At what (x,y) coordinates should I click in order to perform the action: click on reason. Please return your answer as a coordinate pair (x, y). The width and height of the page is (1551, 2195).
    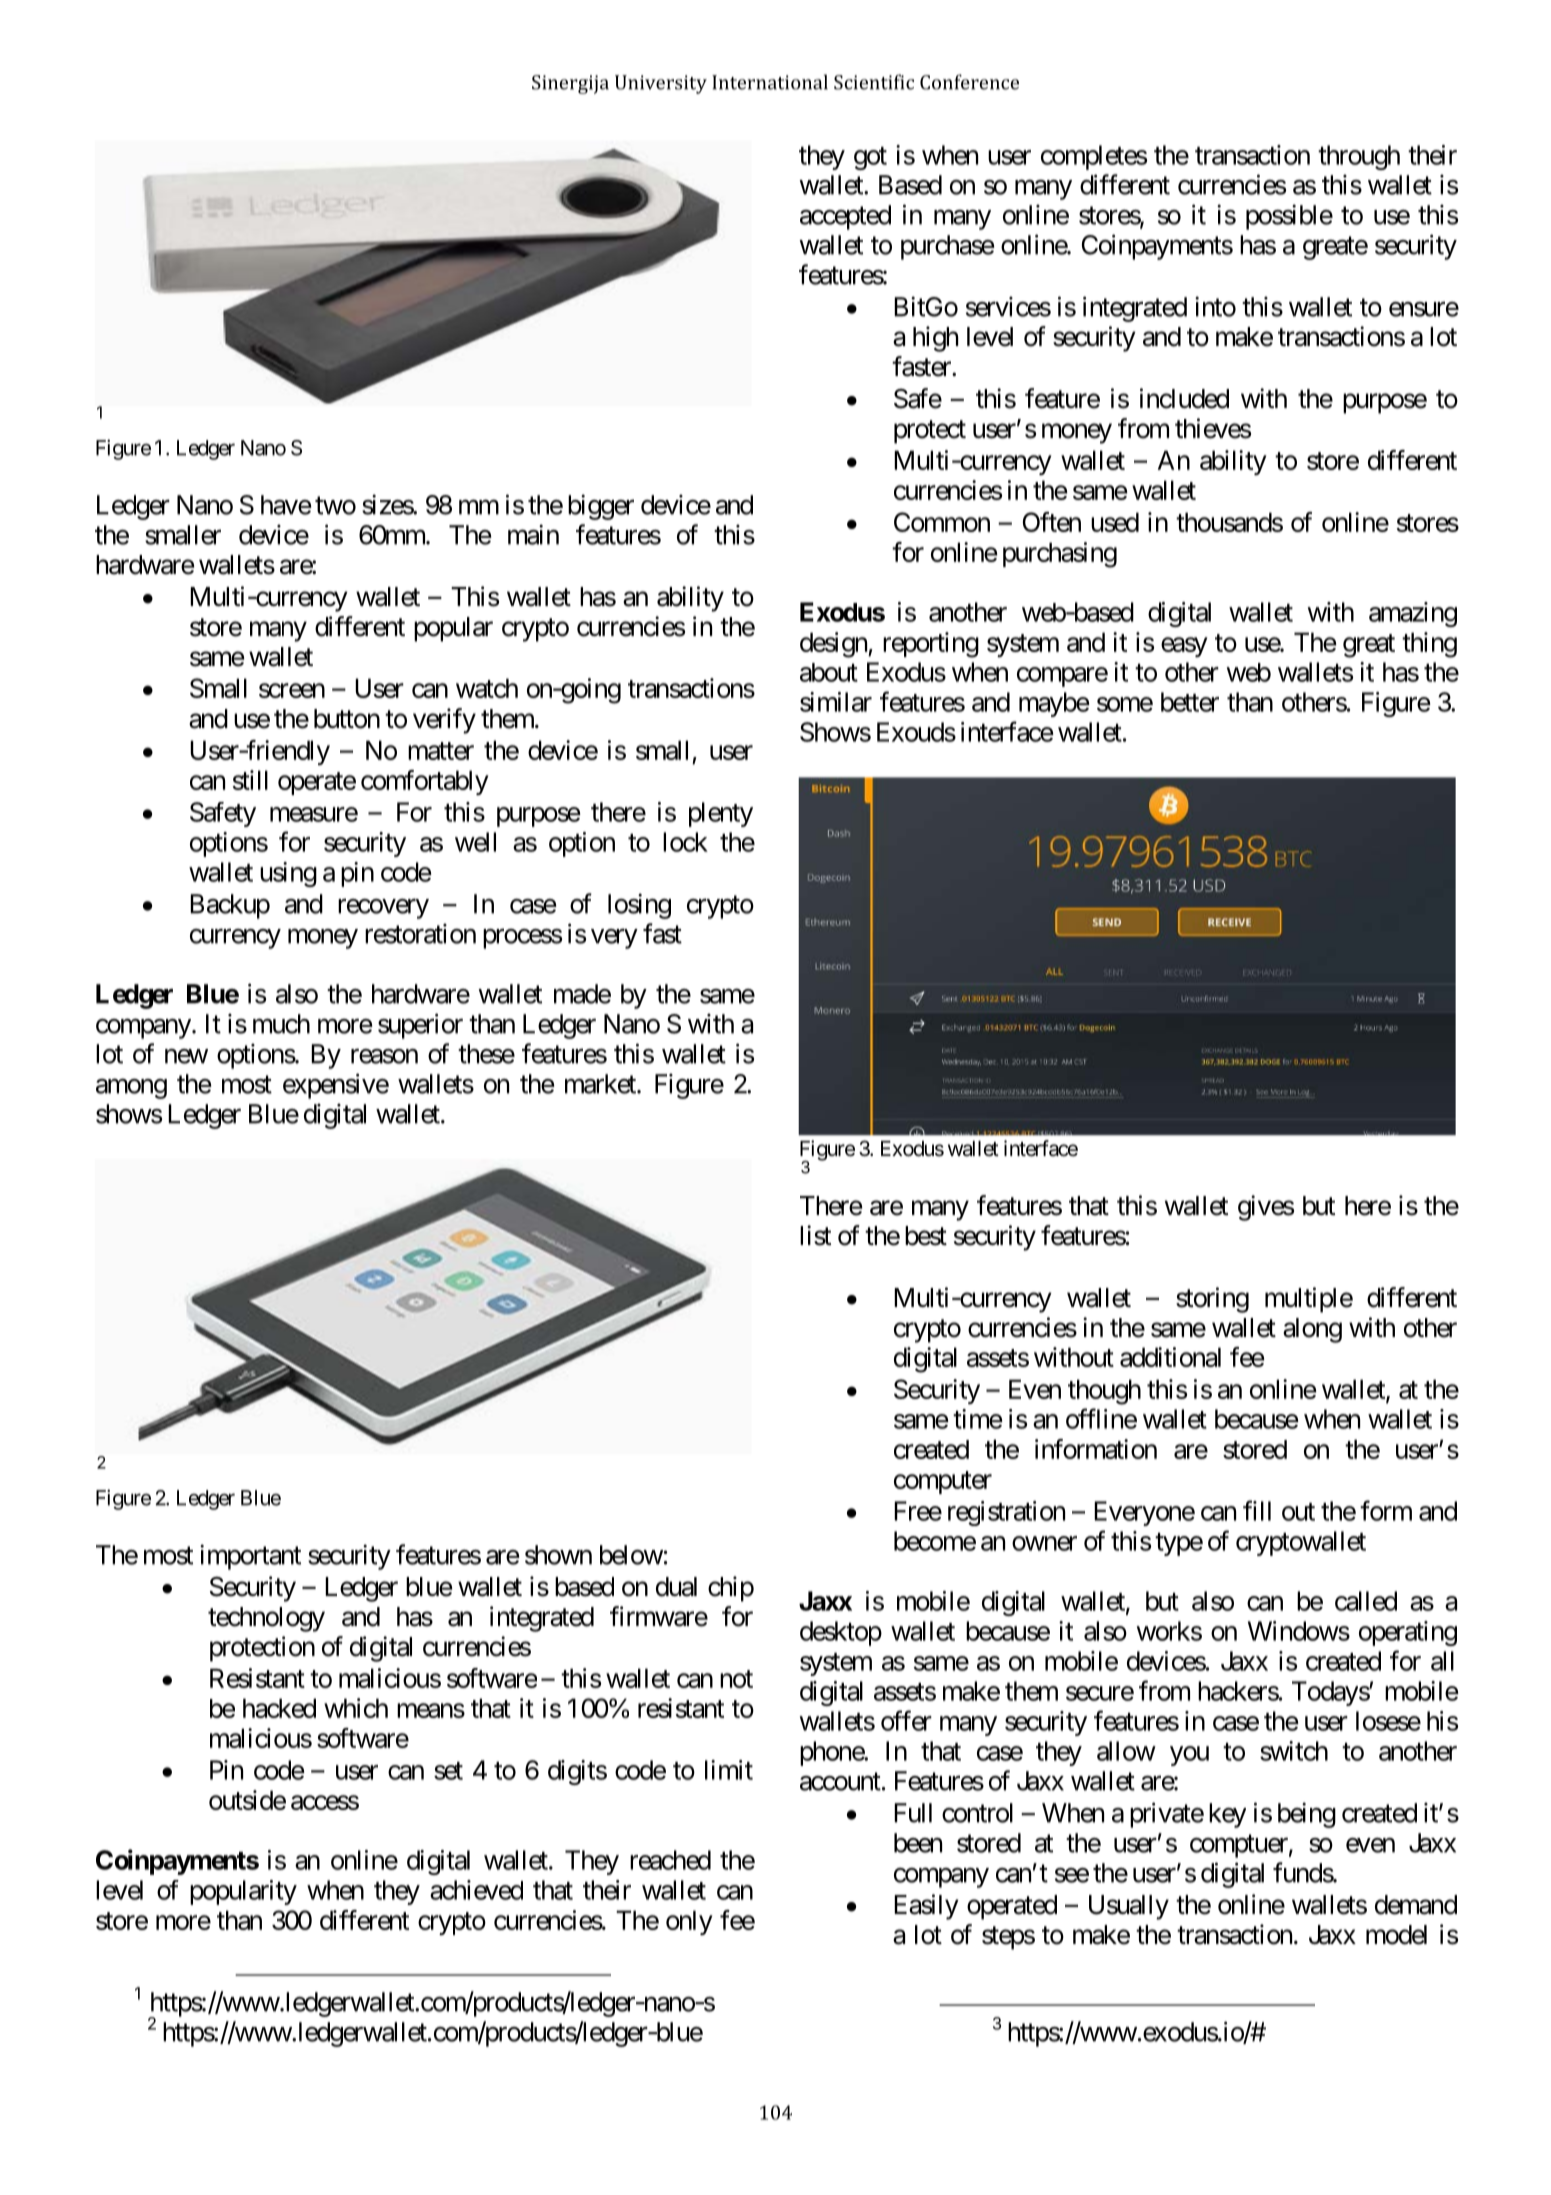
    Looking at the image, I should click on (384, 1056).
